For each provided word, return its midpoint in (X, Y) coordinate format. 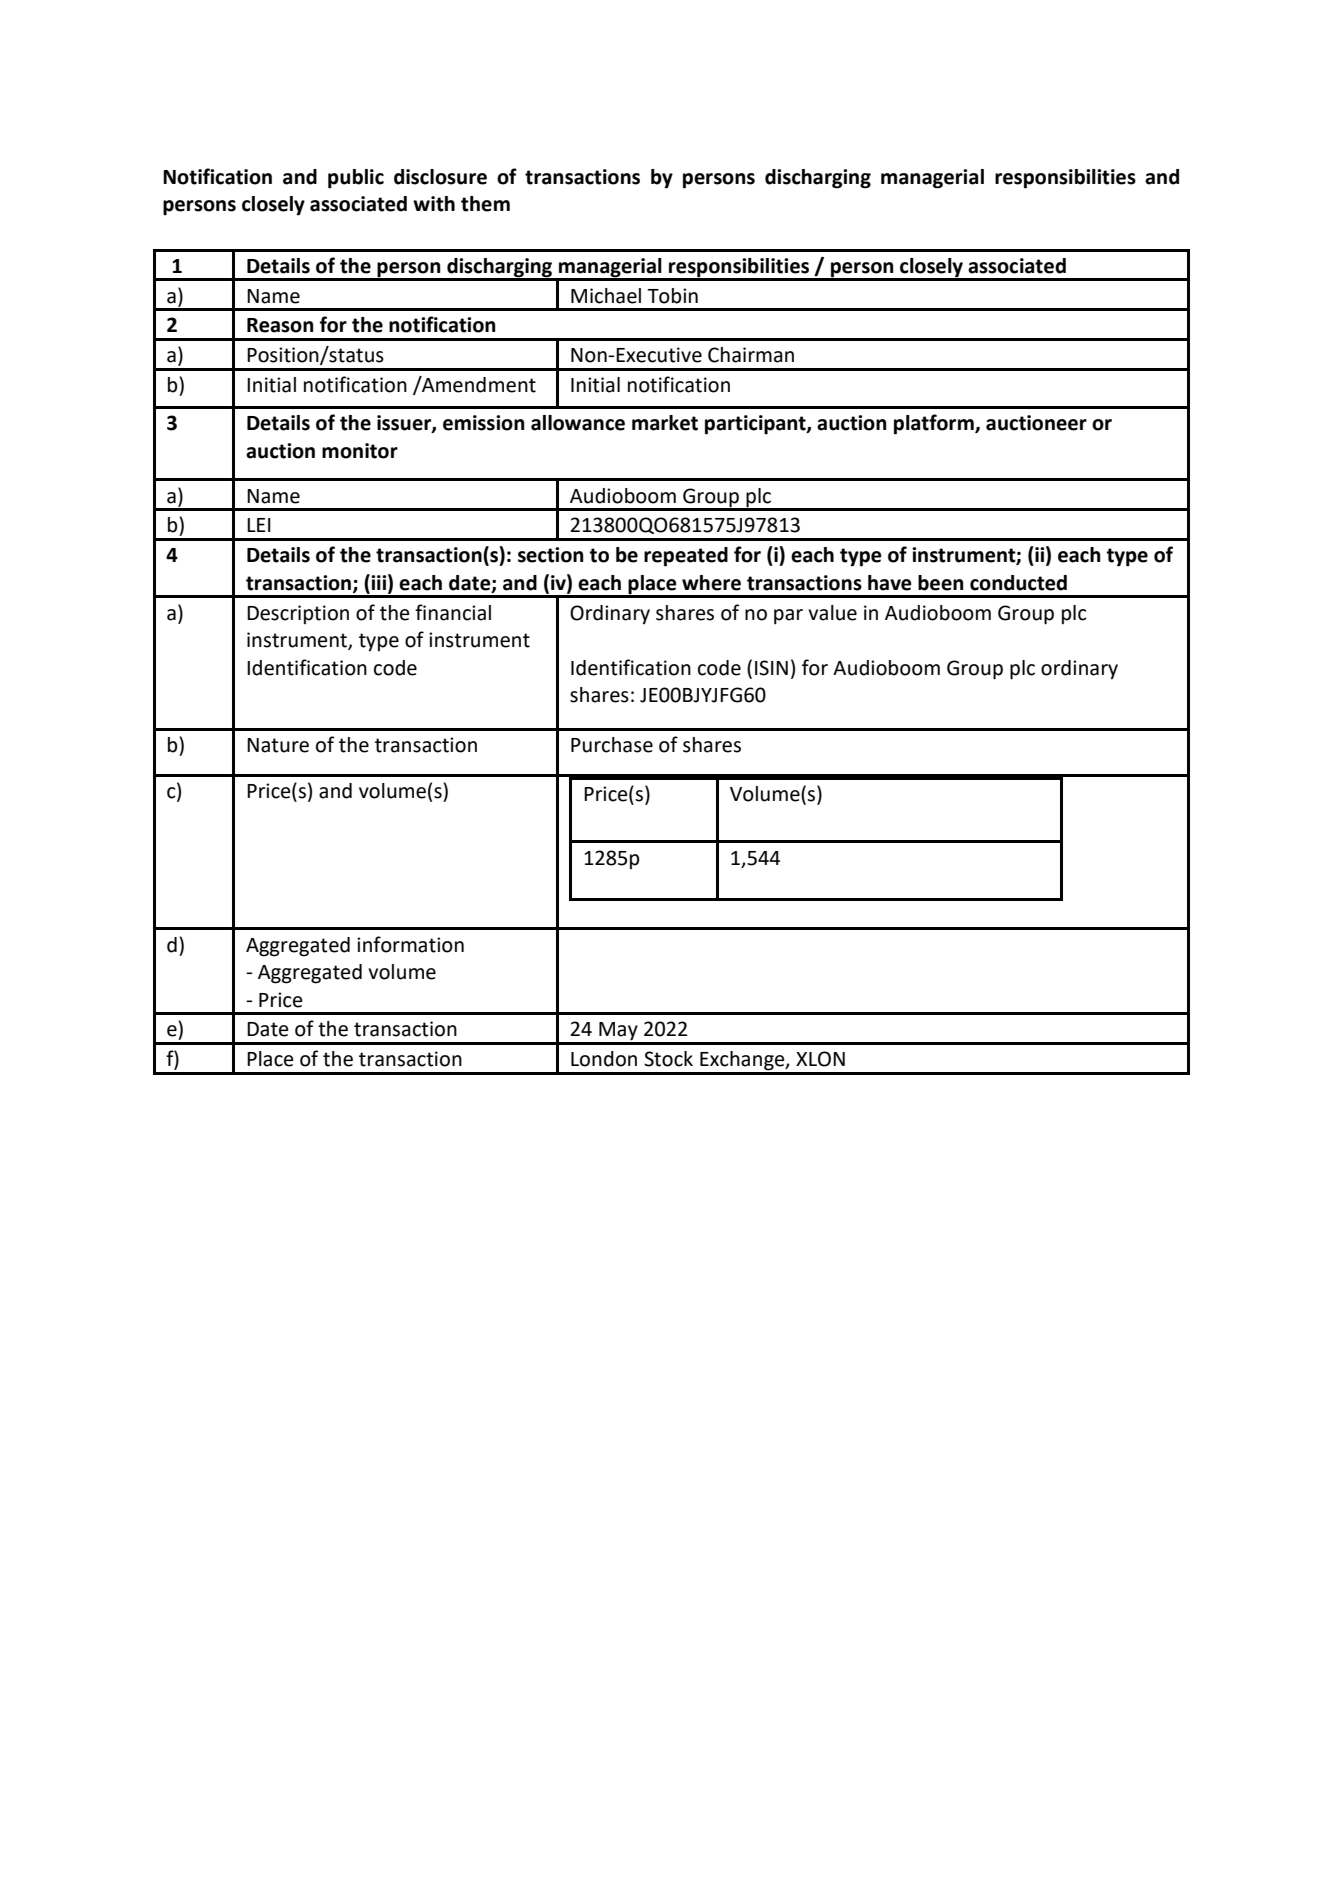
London (604, 1059)
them (485, 204)
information (410, 944)
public (356, 179)
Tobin (672, 296)
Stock (668, 1059)
